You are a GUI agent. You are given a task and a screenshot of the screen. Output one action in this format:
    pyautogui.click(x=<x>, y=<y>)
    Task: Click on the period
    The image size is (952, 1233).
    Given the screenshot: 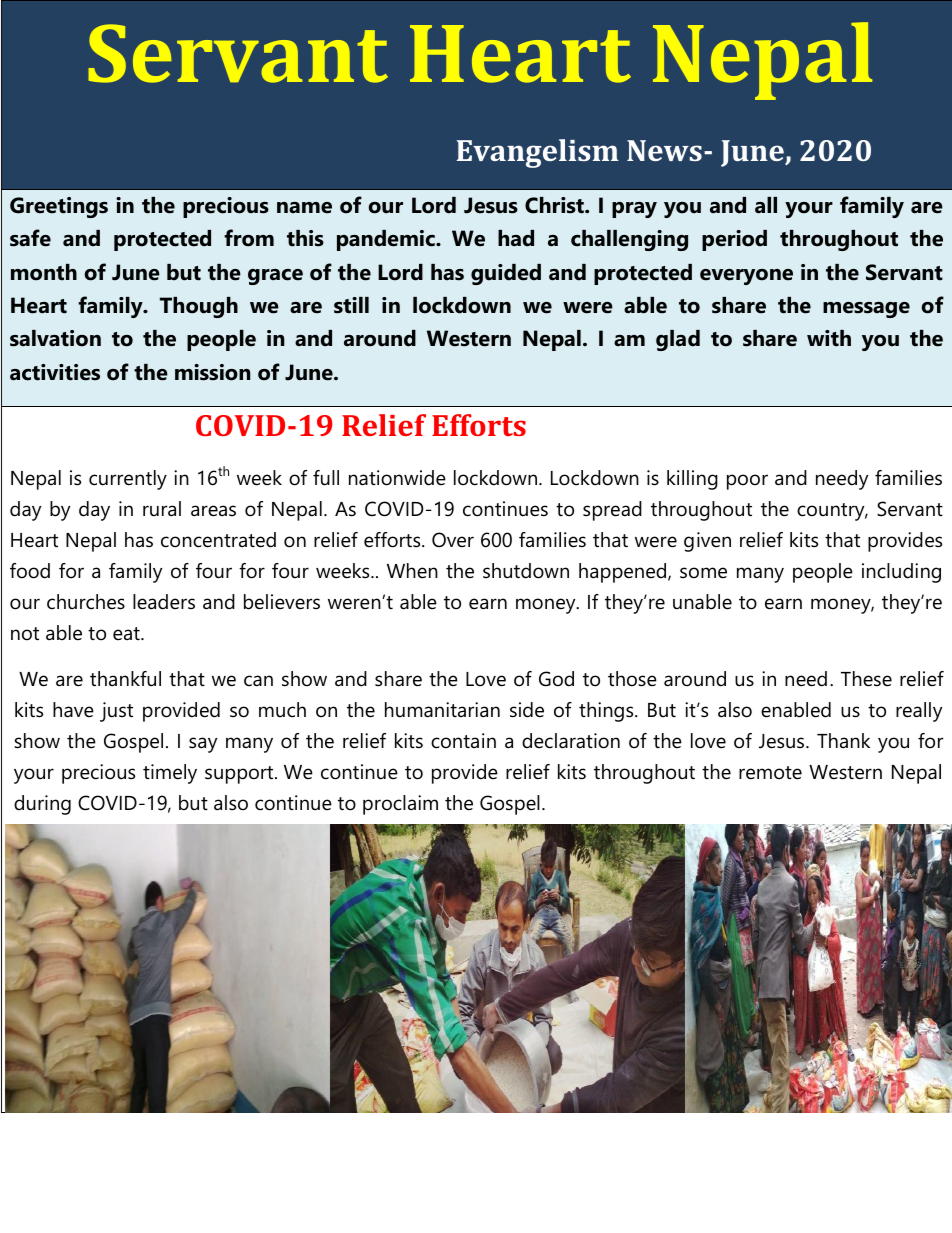 What is the action you would take?
    pyautogui.click(x=734, y=240)
